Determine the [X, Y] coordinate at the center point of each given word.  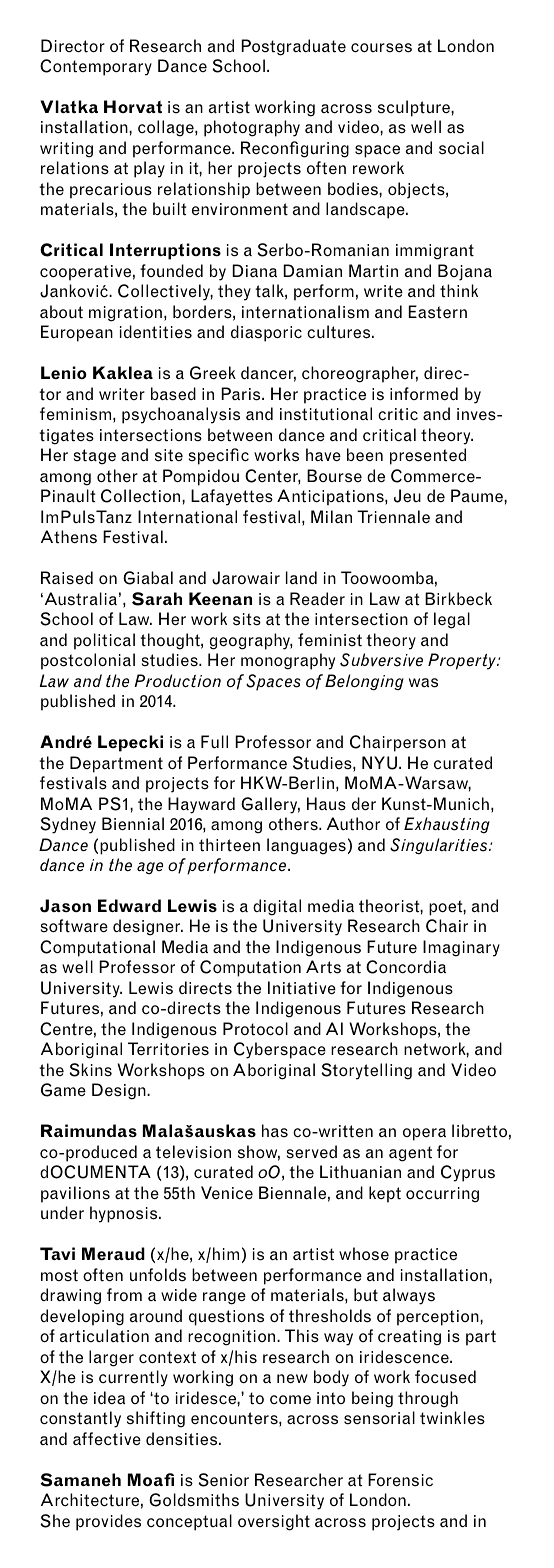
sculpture [415, 108]
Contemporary [96, 67]
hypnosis [125, 1214]
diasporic [266, 333]
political [104, 641]
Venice [227, 1192]
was [423, 683]
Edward [129, 905]
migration [125, 314]
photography [252, 128]
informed [424, 394]
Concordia [406, 967]
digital [277, 907]
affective [107, 1439]
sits [247, 619]
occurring [442, 1195]
